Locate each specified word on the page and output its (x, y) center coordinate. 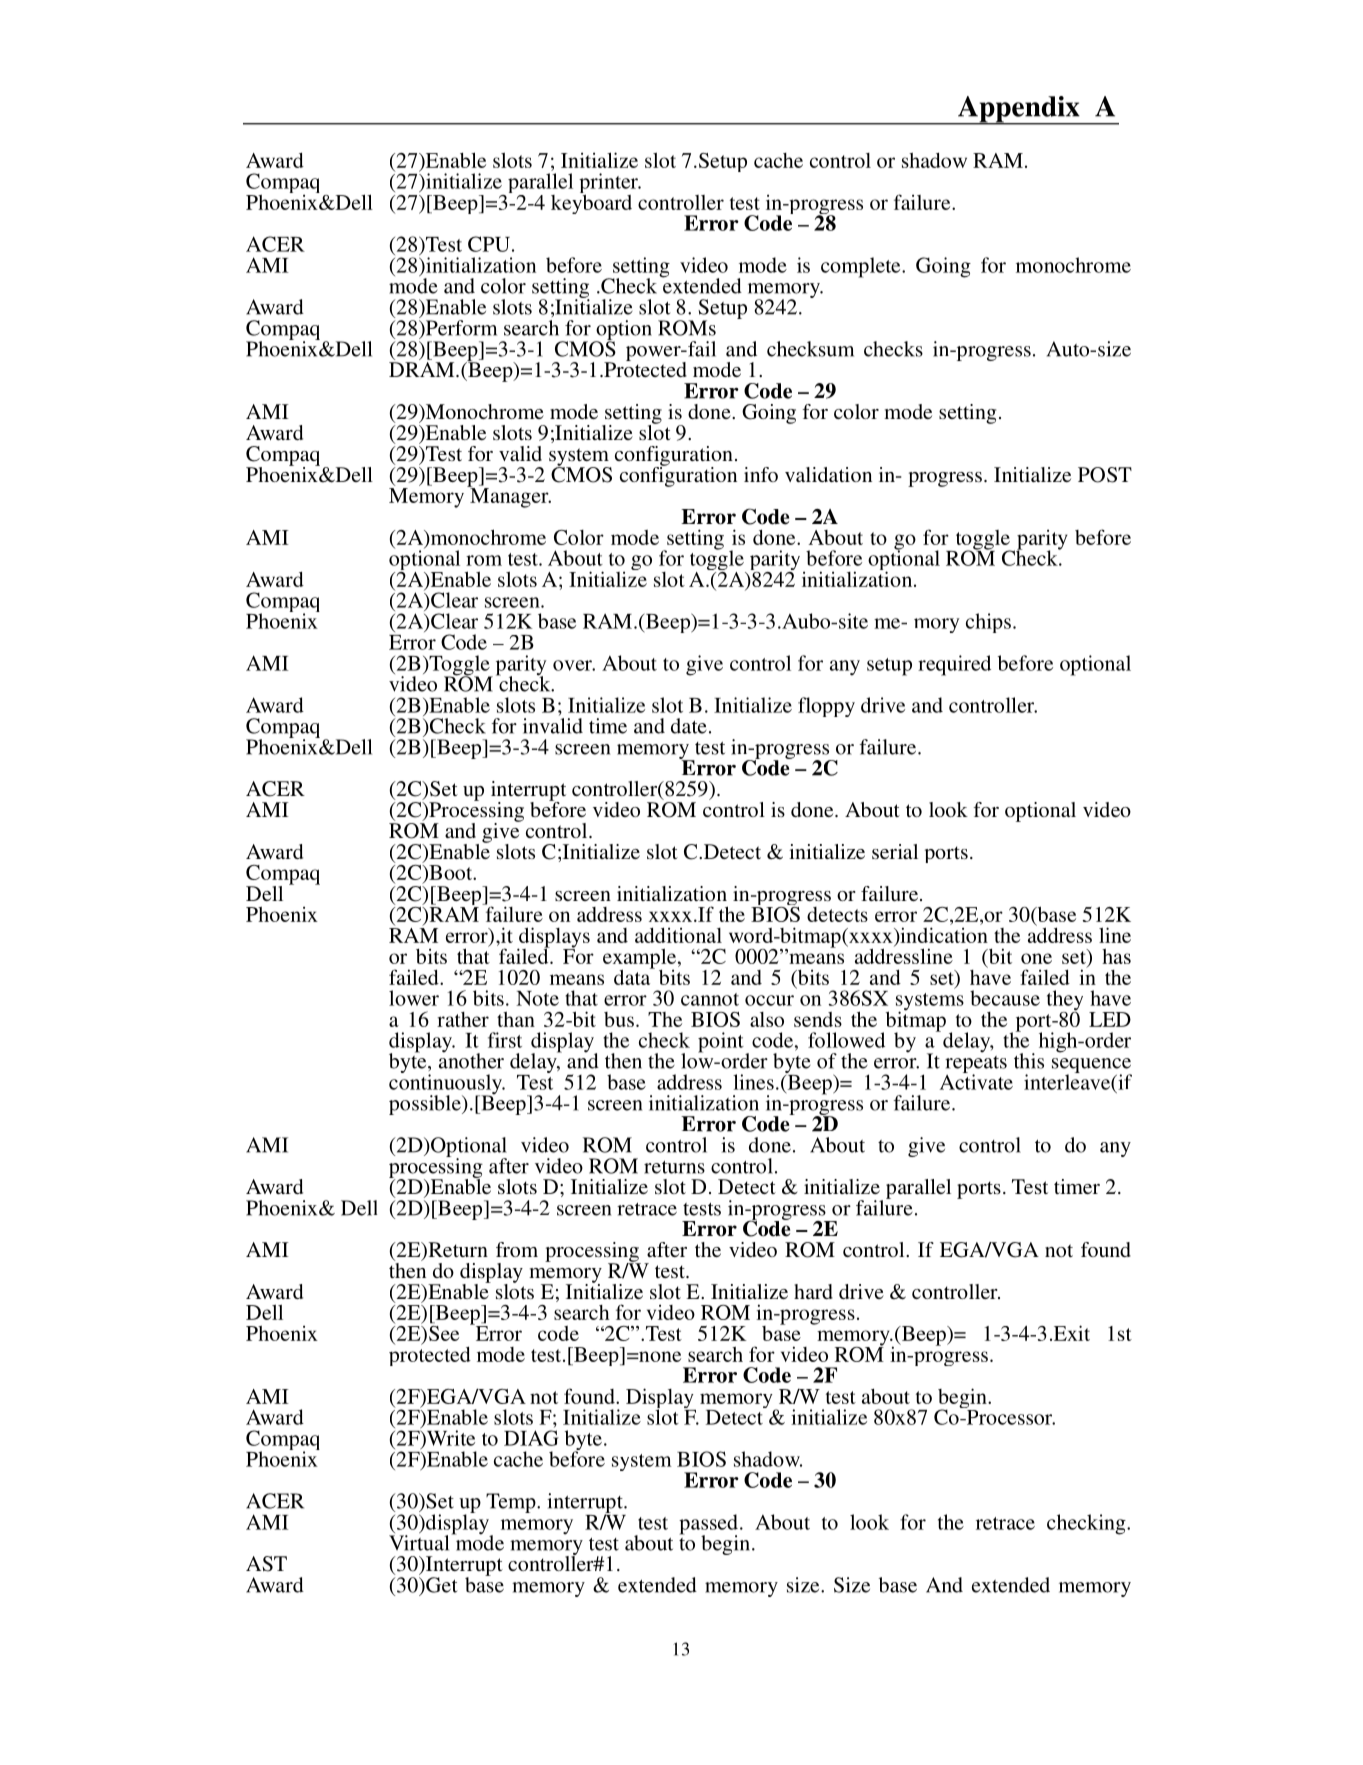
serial (895, 851)
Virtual (419, 1543)
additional (678, 935)
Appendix (1019, 110)
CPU (489, 244)
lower (414, 998)
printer (609, 184)
